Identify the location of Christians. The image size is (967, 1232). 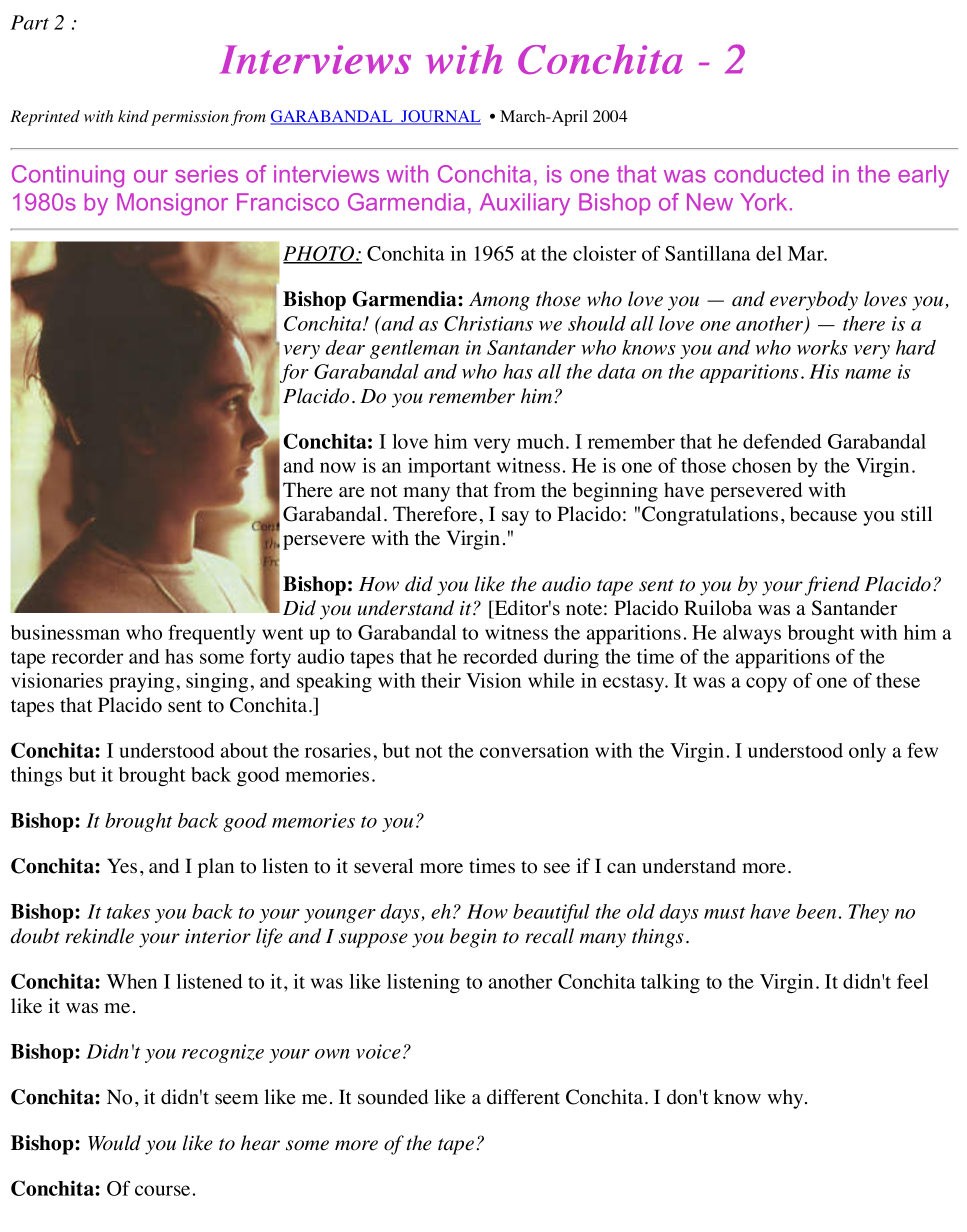
(488, 323).
